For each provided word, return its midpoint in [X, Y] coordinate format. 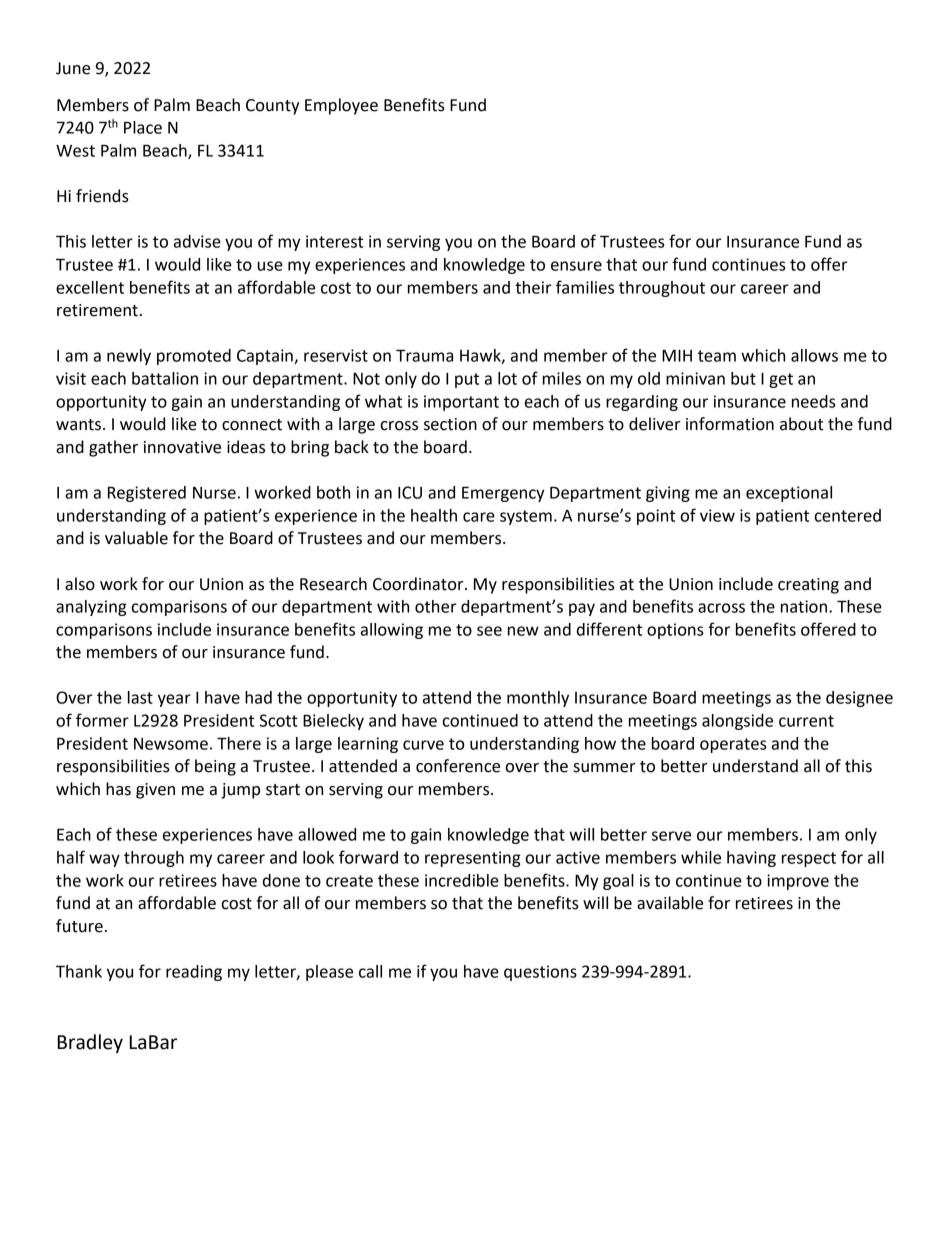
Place [143, 127]
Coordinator [419, 584]
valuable [136, 538]
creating [808, 586]
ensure [576, 266]
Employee [341, 106]
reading [194, 973]
